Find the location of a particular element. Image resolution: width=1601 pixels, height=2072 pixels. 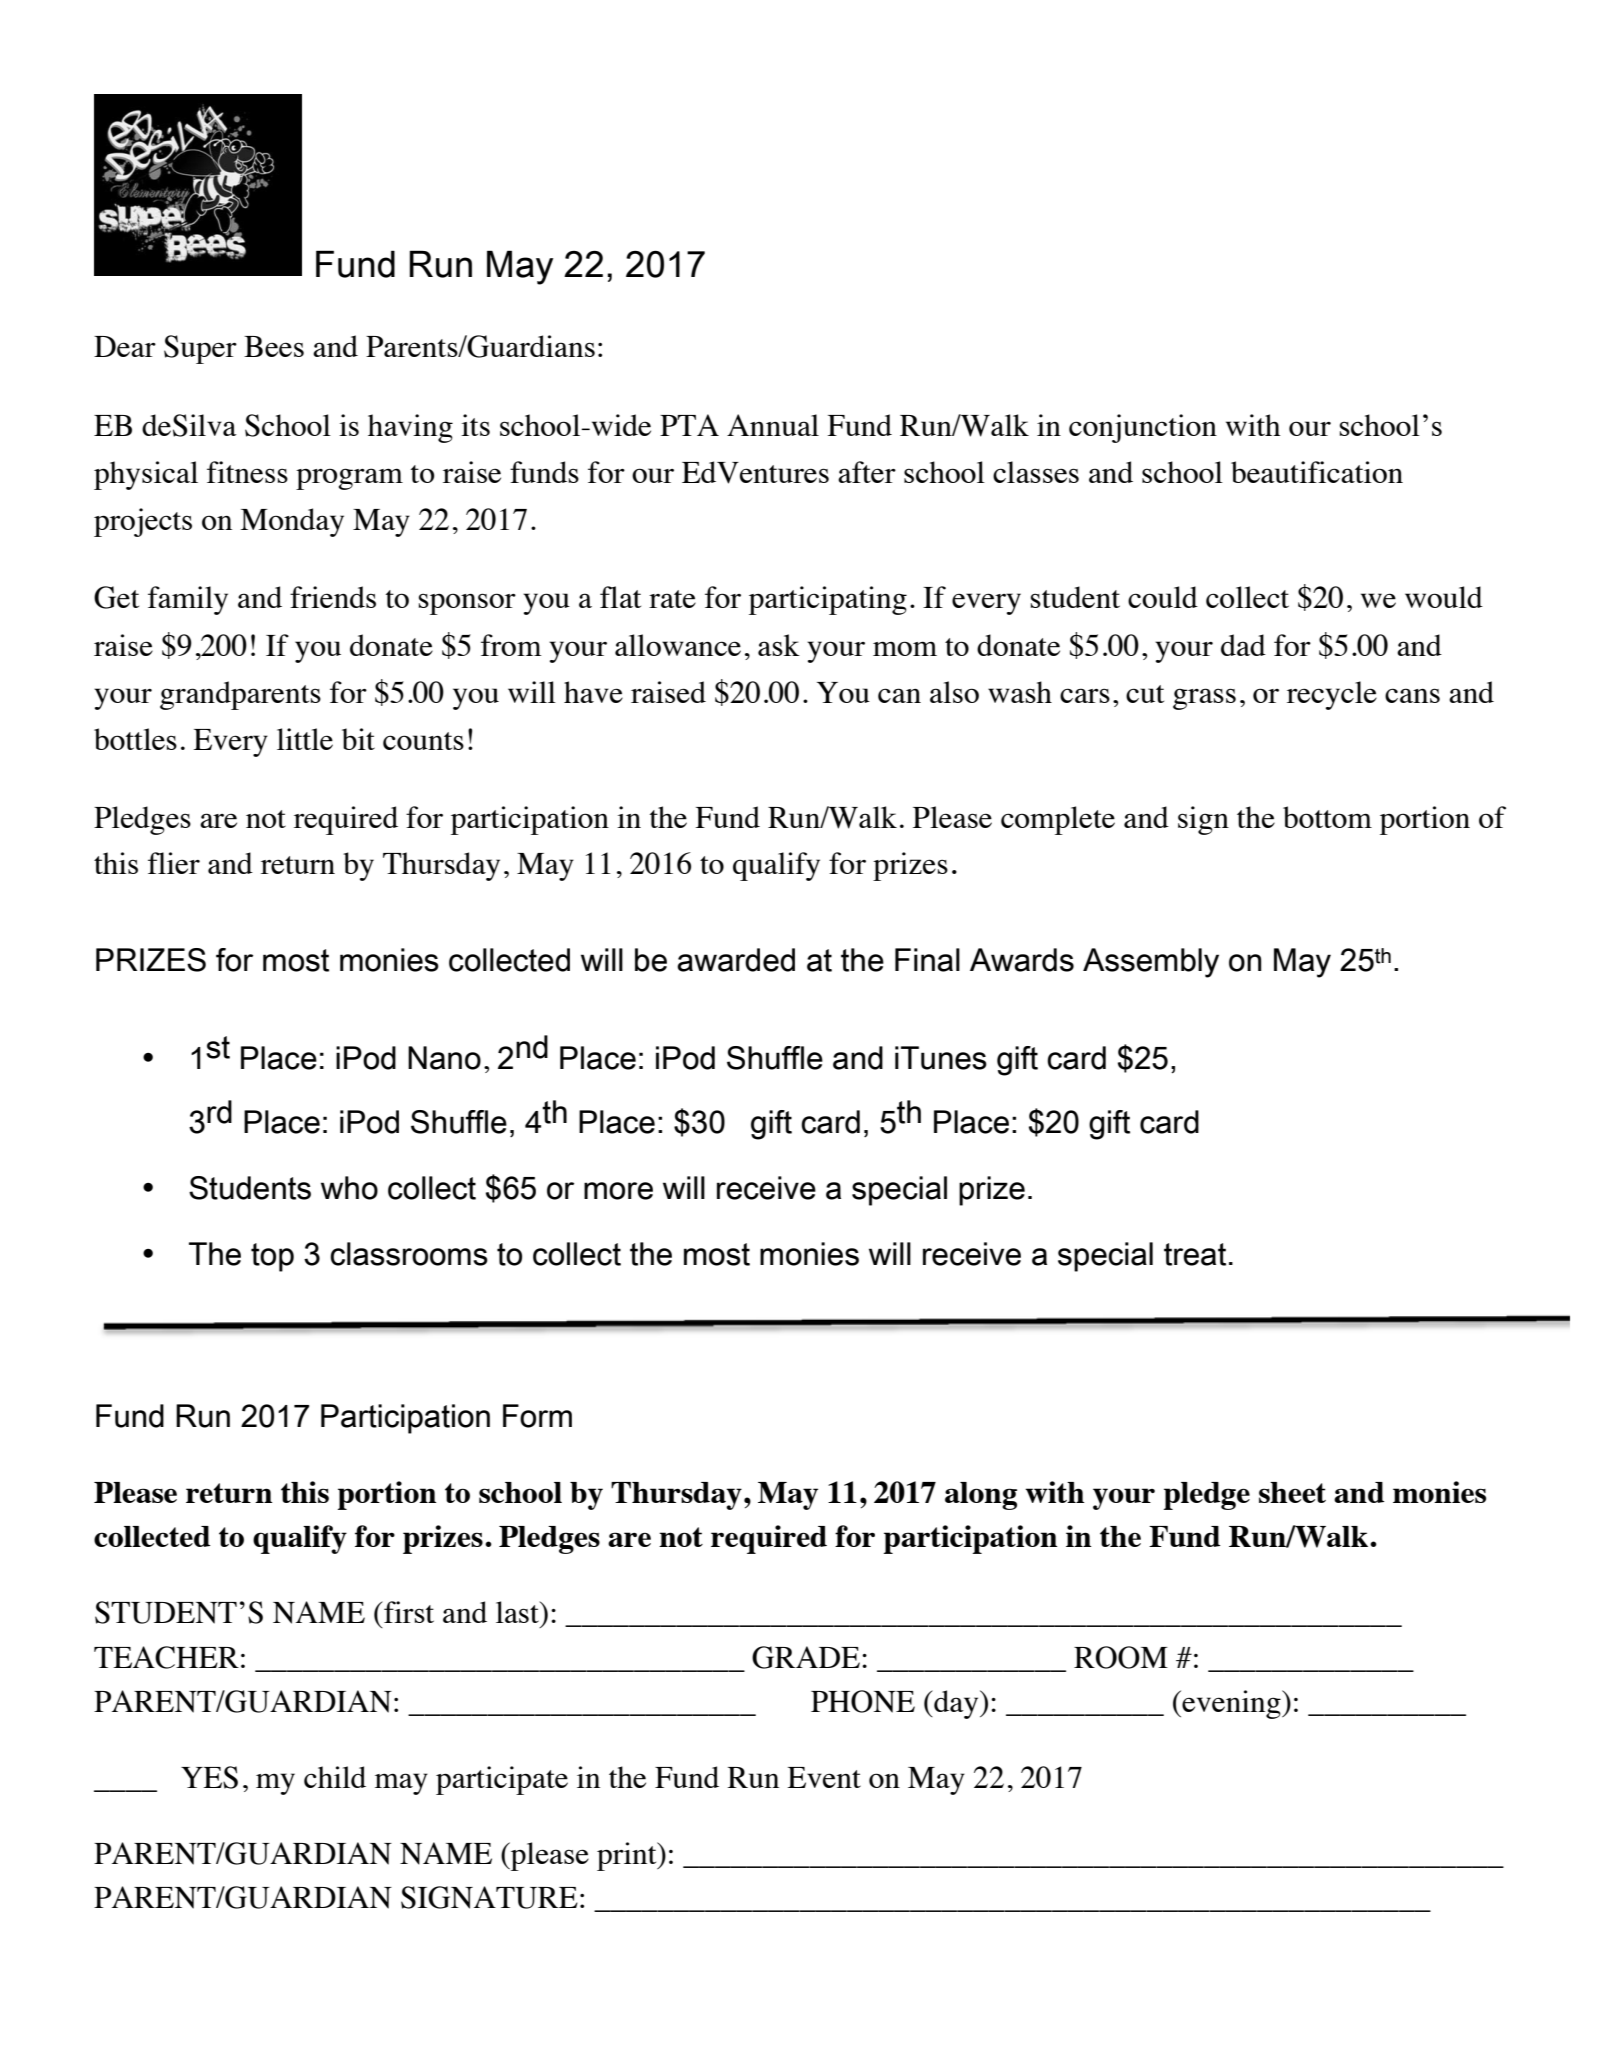

child is located at coordinates (335, 1777).
